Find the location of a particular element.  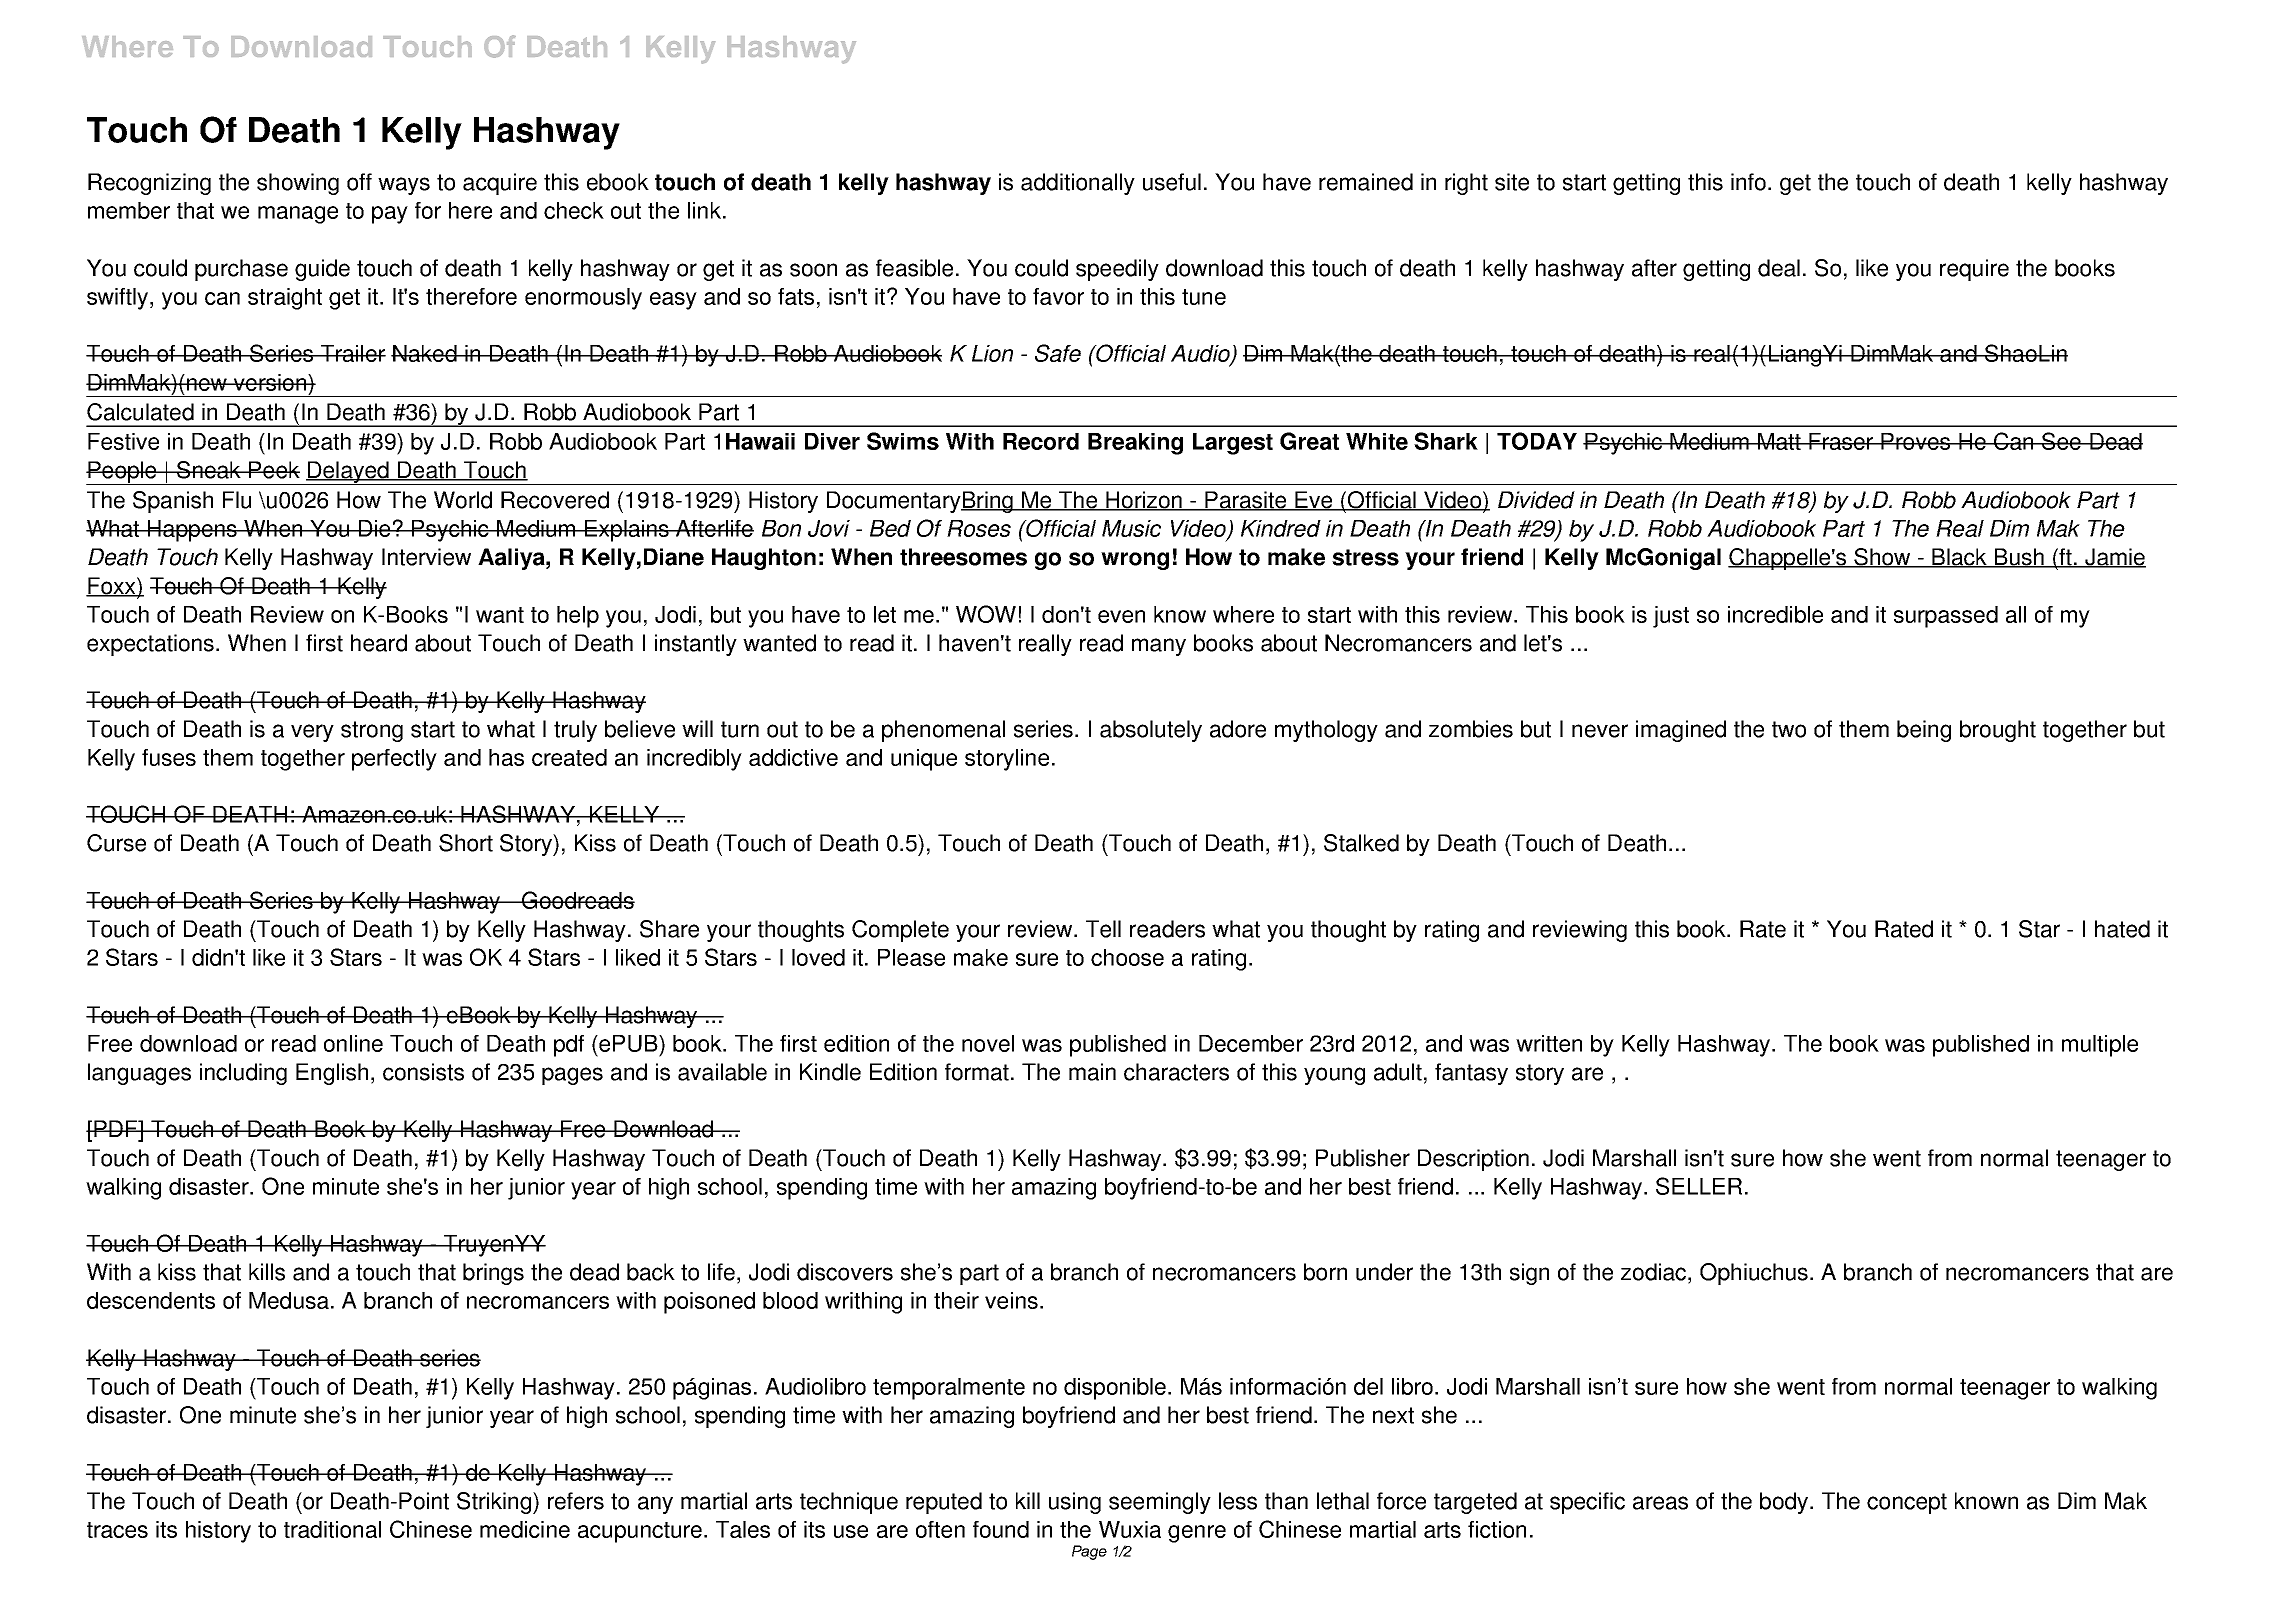

require is located at coordinates (1974, 270).
